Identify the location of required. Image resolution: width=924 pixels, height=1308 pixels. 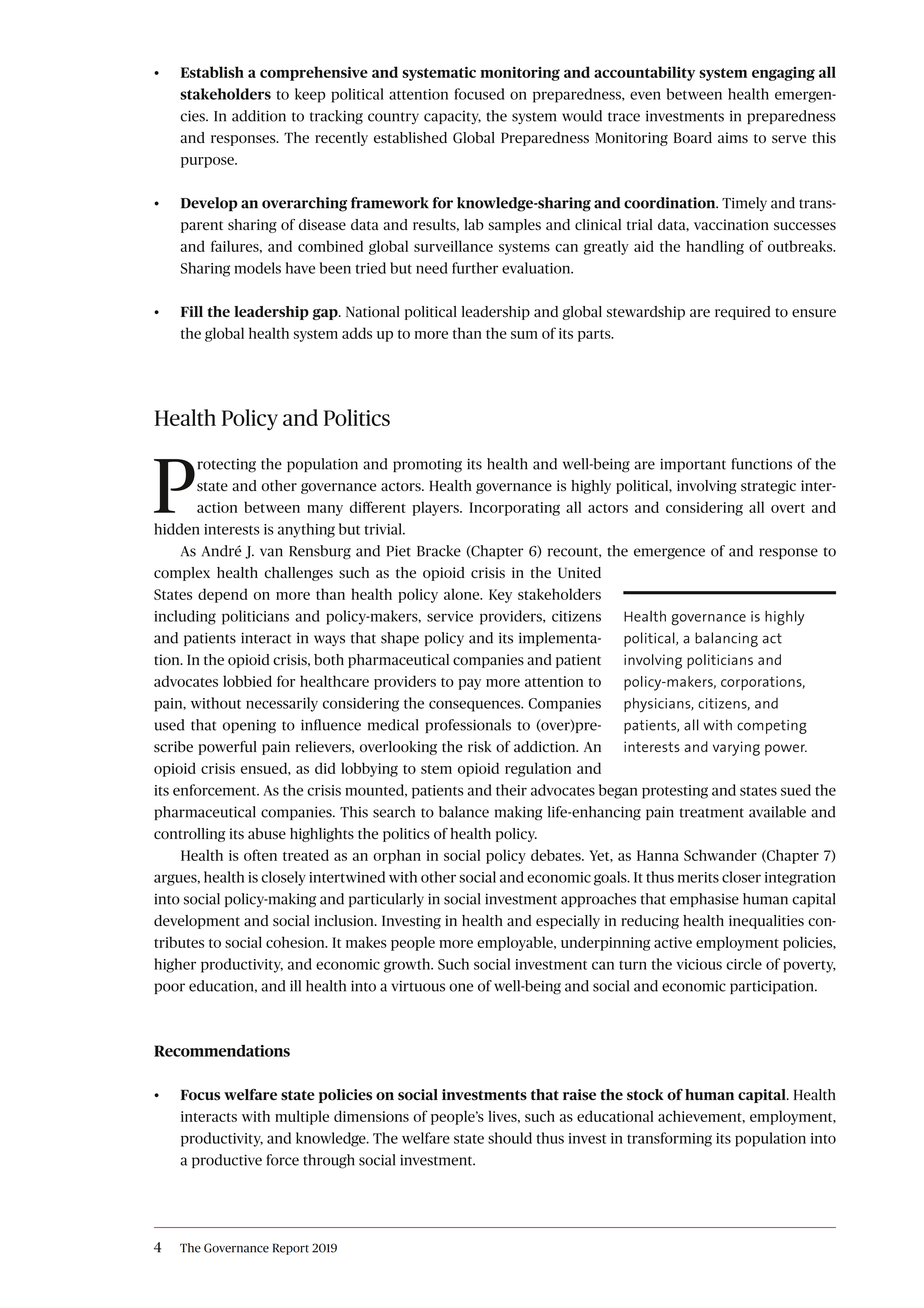
(742, 313).
